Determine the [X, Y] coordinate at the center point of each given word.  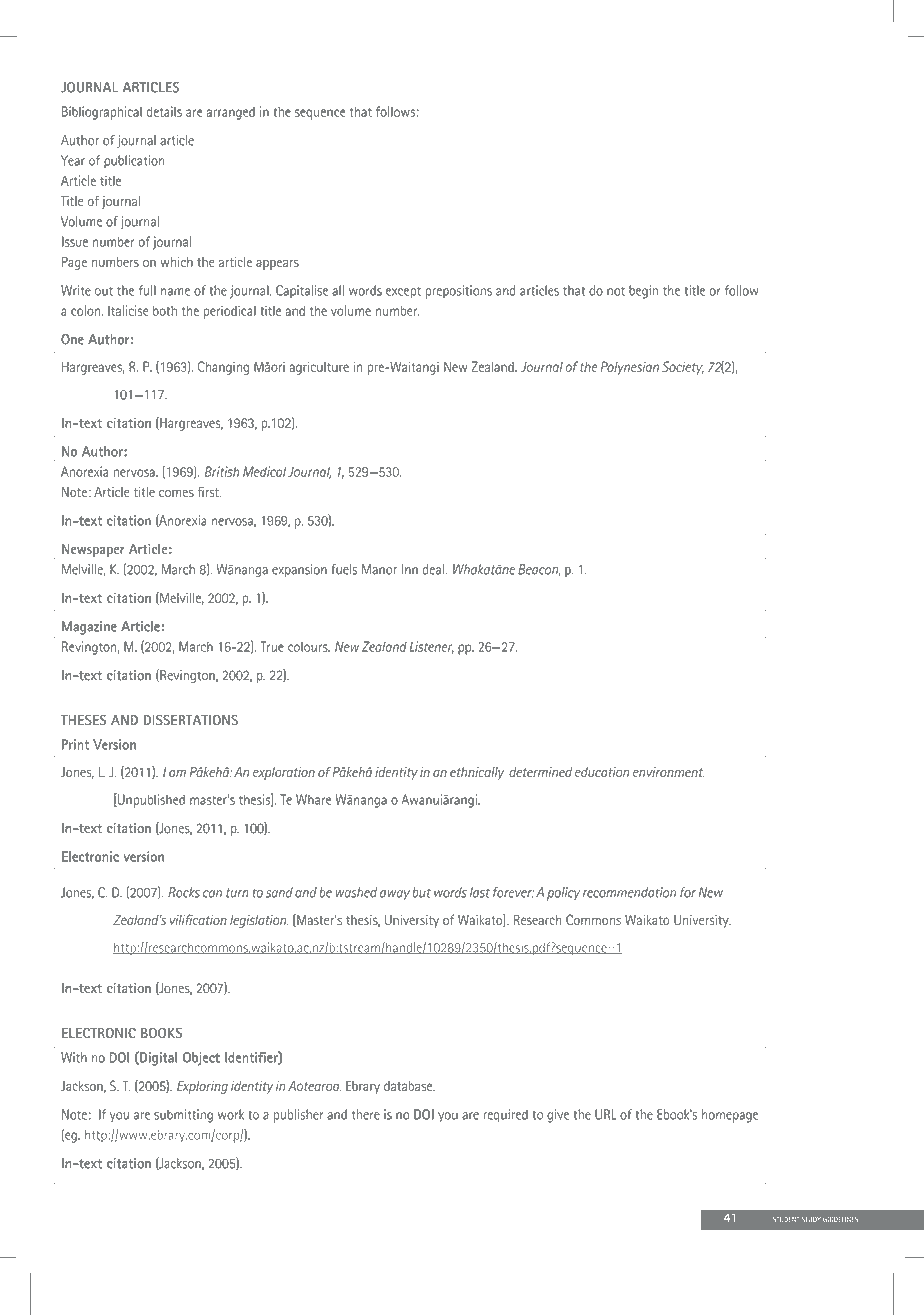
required [505, 1116]
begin [643, 292]
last [480, 892]
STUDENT [786, 1219]
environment [668, 772]
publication [134, 162]
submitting [183, 1116]
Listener [432, 647]
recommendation [629, 892]
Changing [223, 368]
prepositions [458, 292]
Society [683, 368]
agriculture [319, 368]
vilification [198, 919]
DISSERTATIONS [191, 720]
